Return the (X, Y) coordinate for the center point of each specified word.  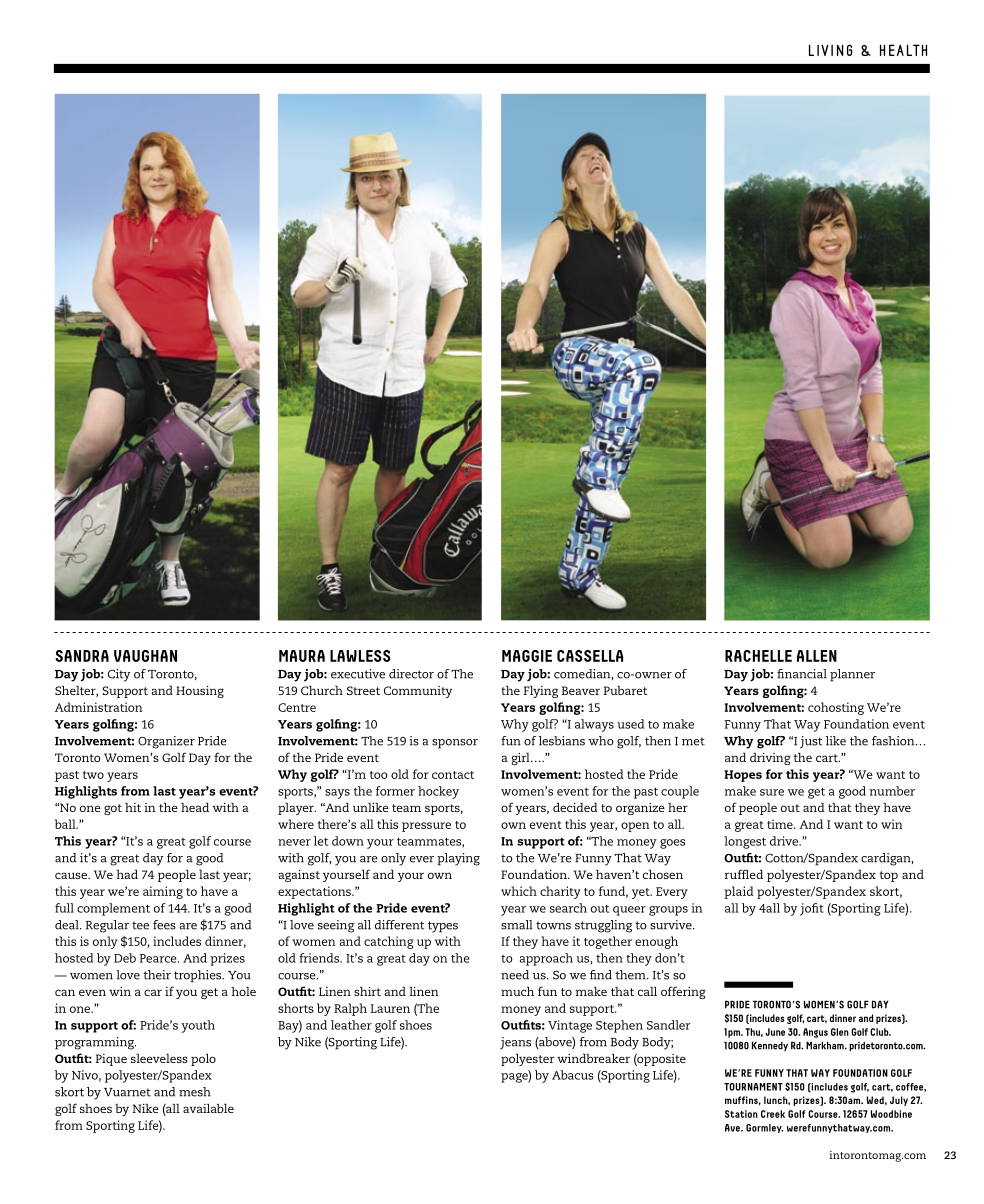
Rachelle (758, 656)
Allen (817, 656)
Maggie (527, 656)
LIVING (830, 50)
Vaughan (145, 656)
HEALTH (903, 50)
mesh (195, 1092)
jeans (515, 1043)
